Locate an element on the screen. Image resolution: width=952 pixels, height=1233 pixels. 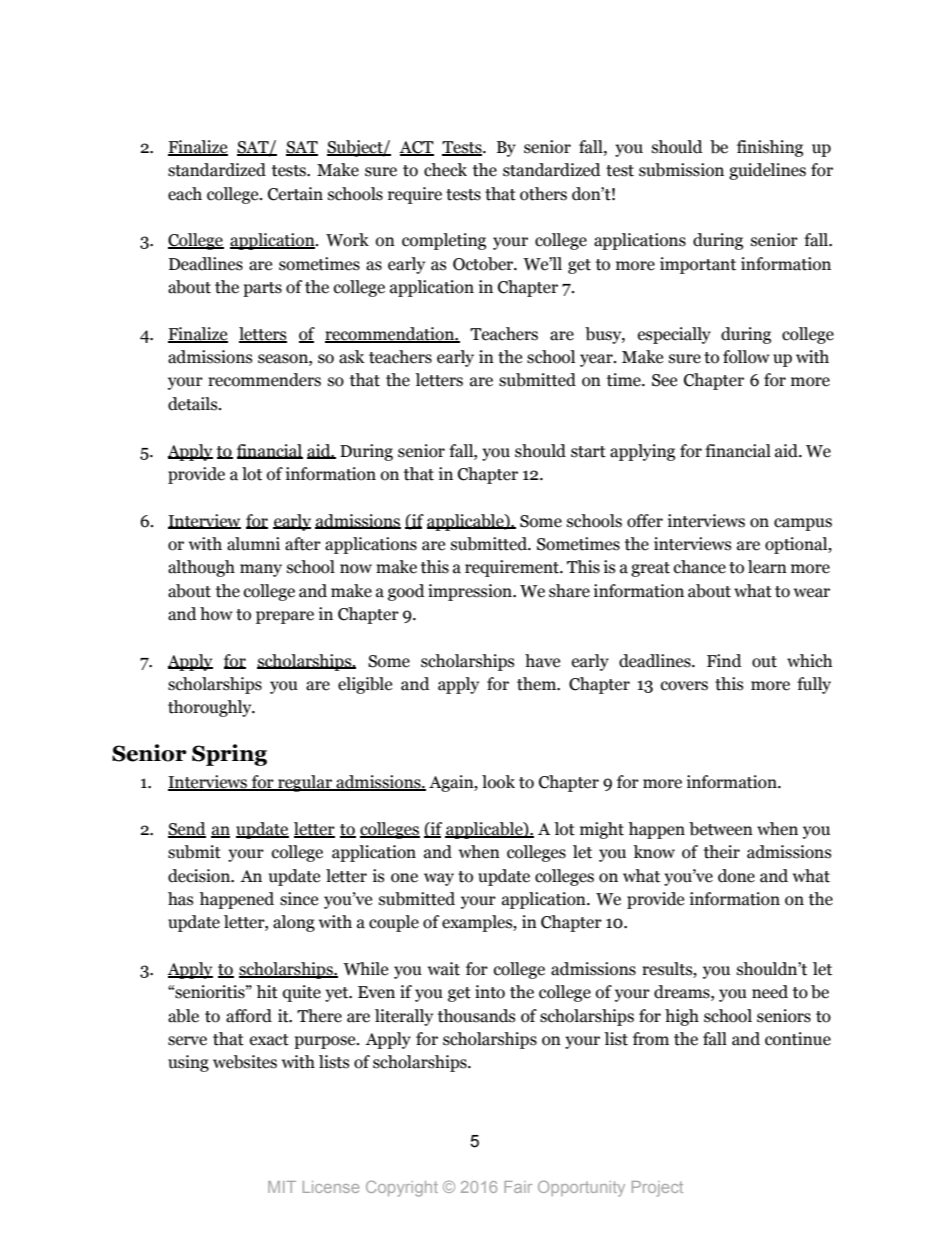
look is located at coordinates (498, 782).
